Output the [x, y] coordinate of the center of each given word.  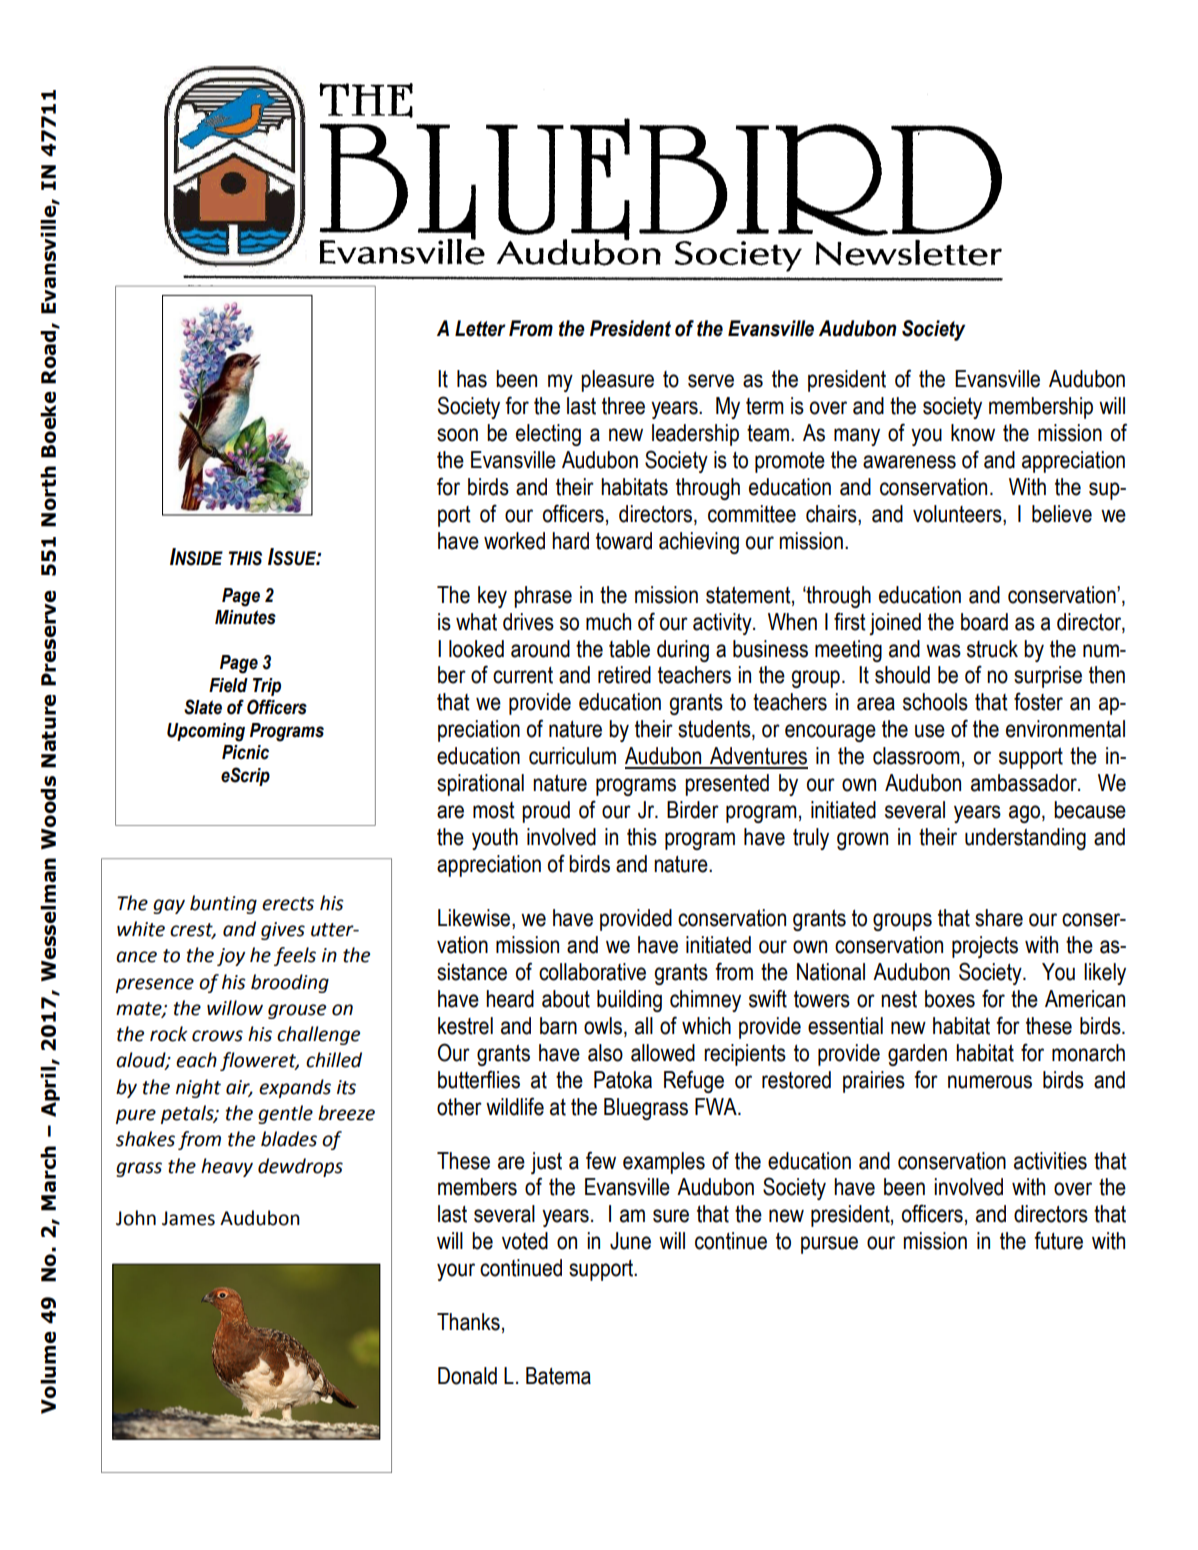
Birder [693, 810]
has [472, 379]
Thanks [468, 1322]
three [623, 406]
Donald [467, 1376]
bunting [223, 904]
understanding [1025, 839]
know [973, 433]
